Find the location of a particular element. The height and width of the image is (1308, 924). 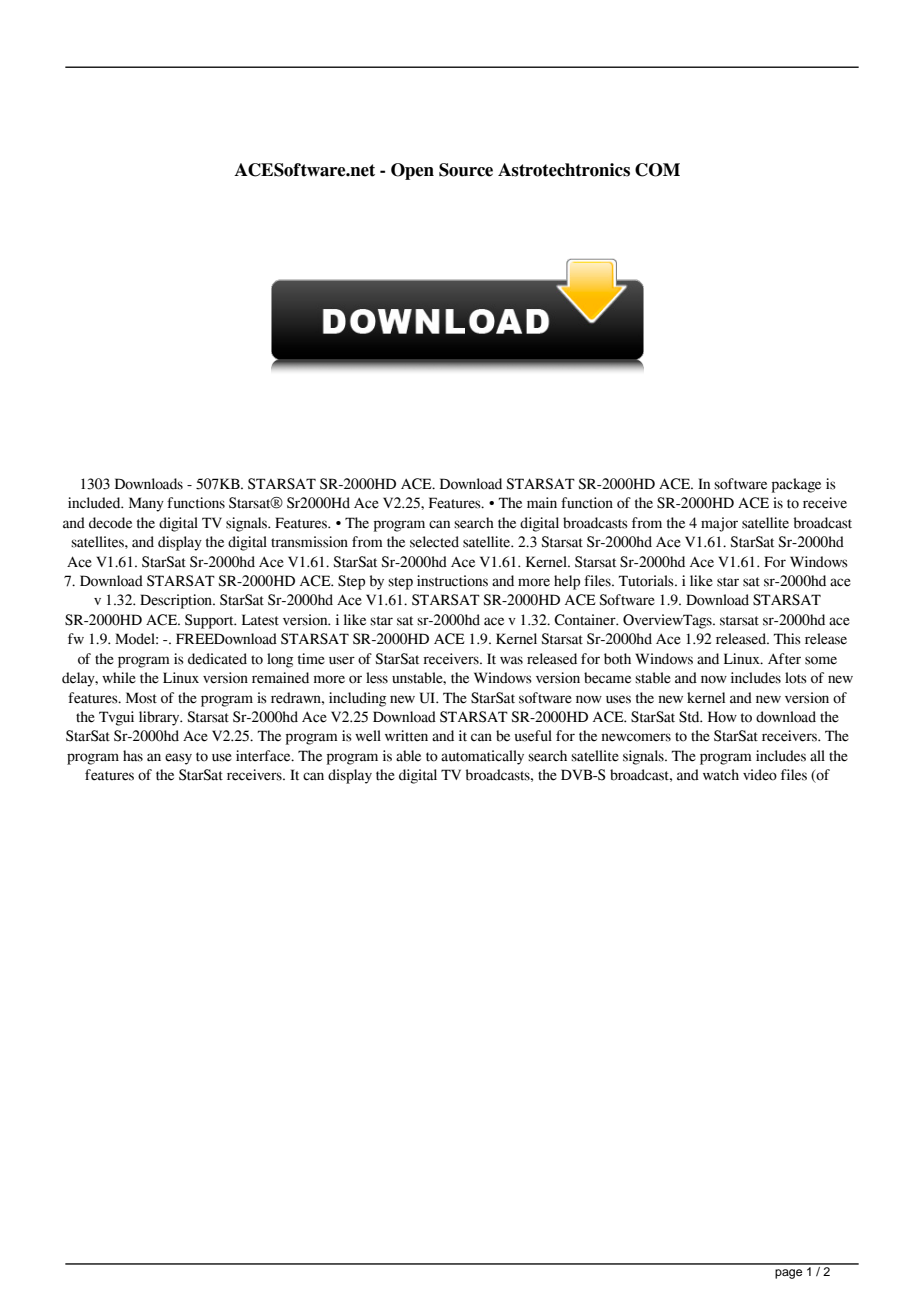

watch is located at coordinates (721, 775).
